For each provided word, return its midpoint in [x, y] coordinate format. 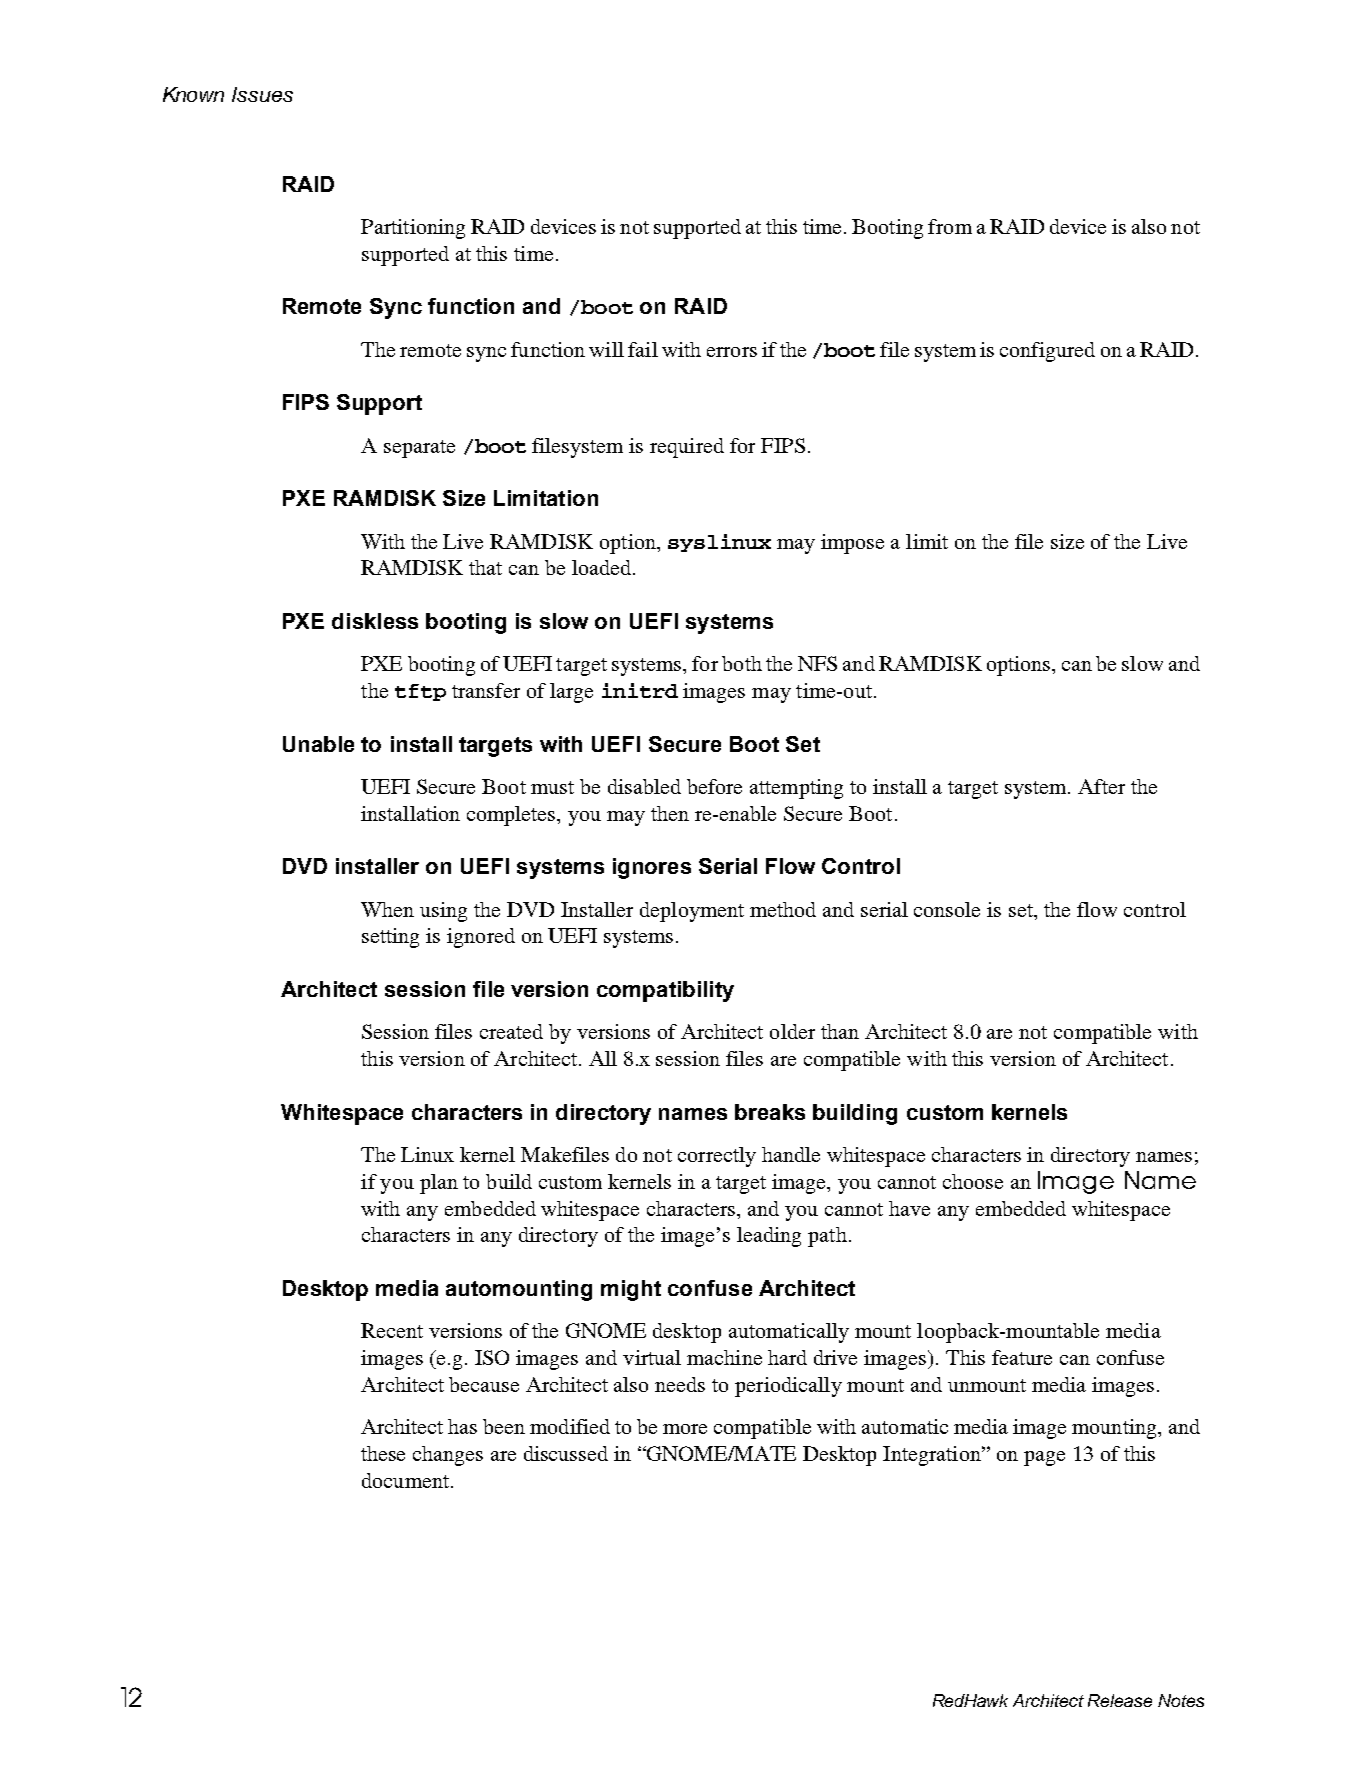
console [947, 909]
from [950, 226]
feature [1022, 1357]
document [407, 1480]
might [631, 1290]
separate [419, 449]
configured [1047, 352]
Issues [262, 94]
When [387, 909]
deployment [692, 912]
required [687, 448]
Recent [392, 1330]
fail [643, 349]
